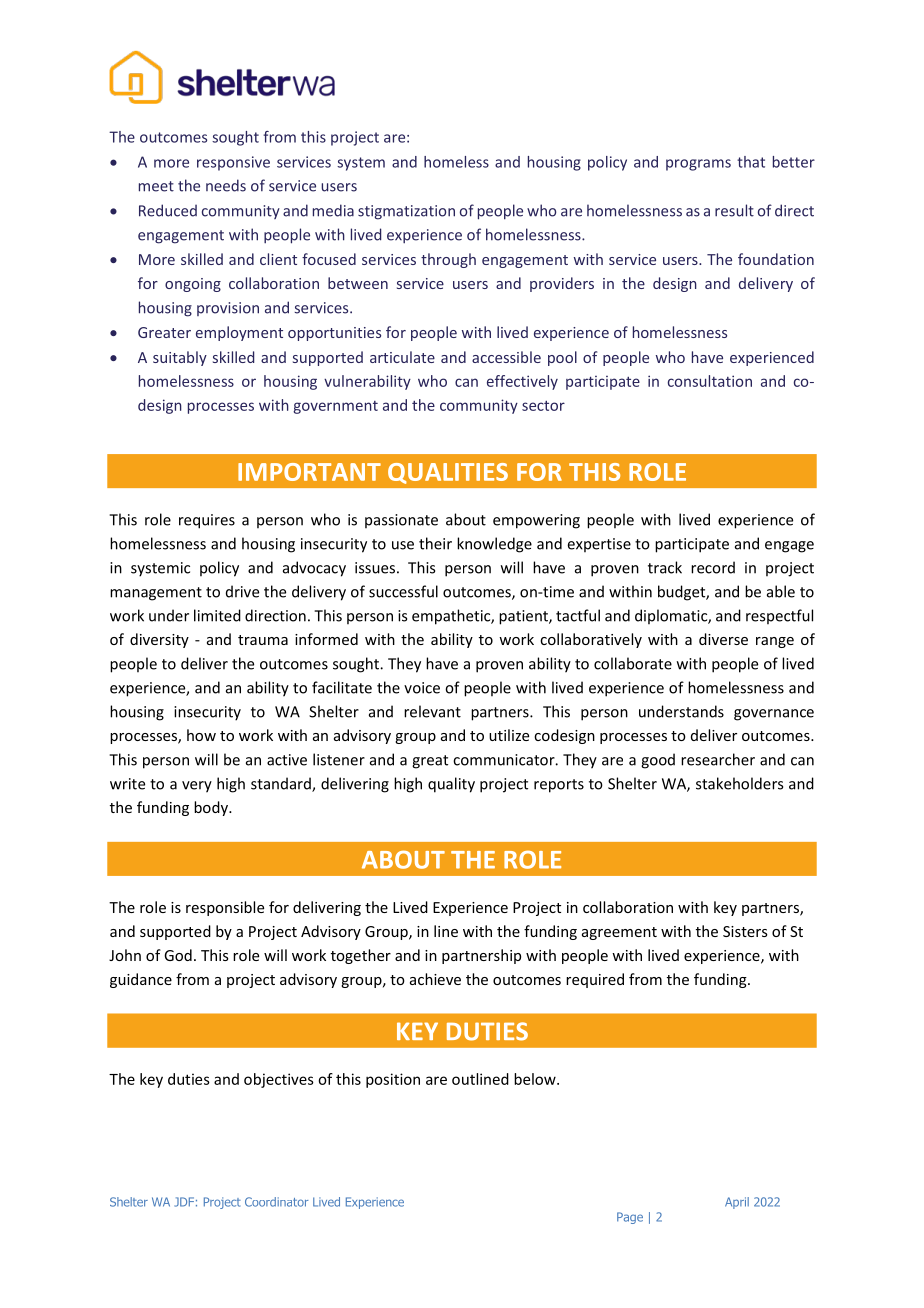 This image has height=1308, width=924. Describe the element at coordinates (734, 210) in the image. I see `result` at that location.
